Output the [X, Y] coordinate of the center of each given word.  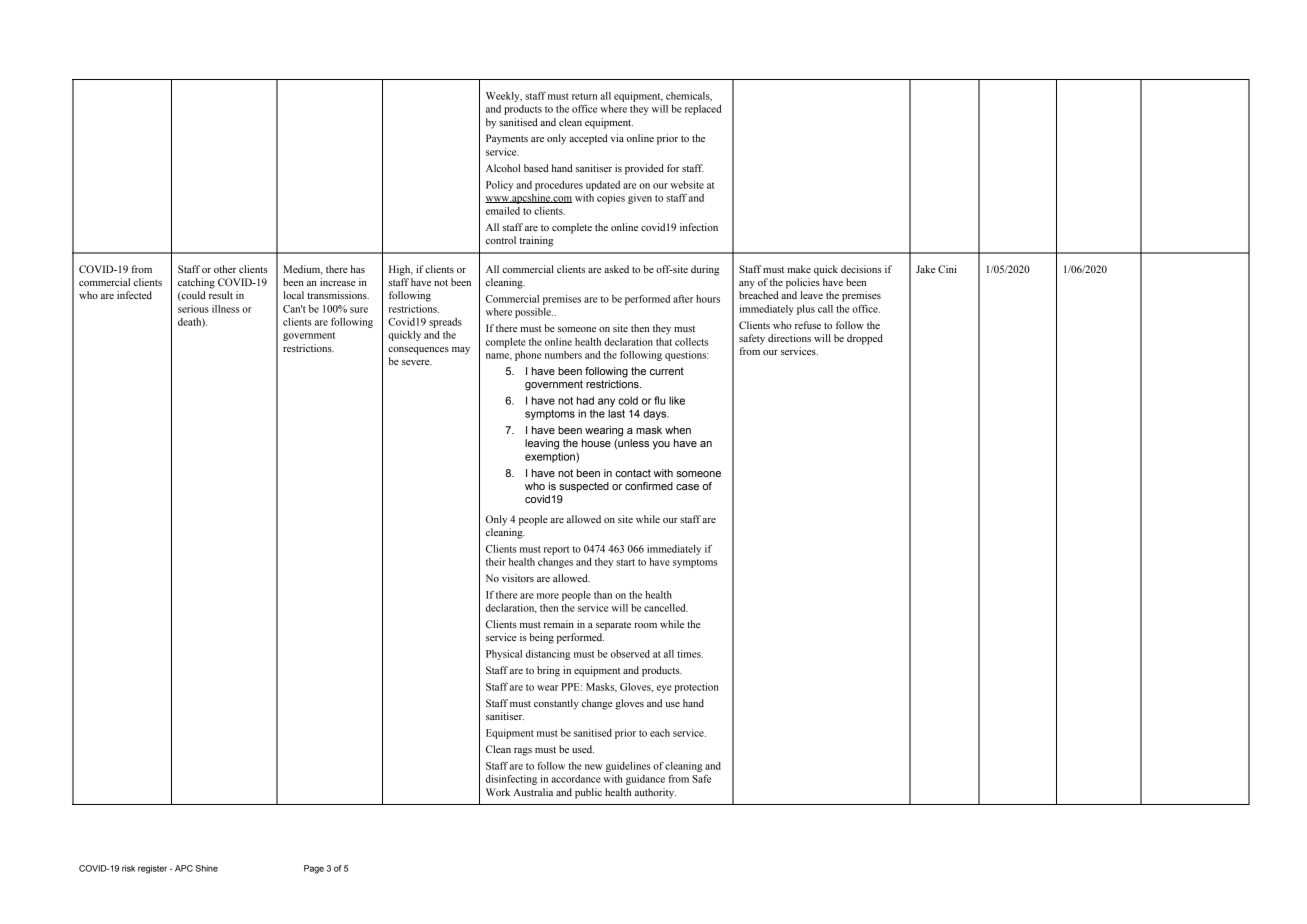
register [152, 869]
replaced [703, 110]
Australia [533, 792]
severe [417, 362]
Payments [507, 139]
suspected [584, 487]
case [687, 487]
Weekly [504, 97]
